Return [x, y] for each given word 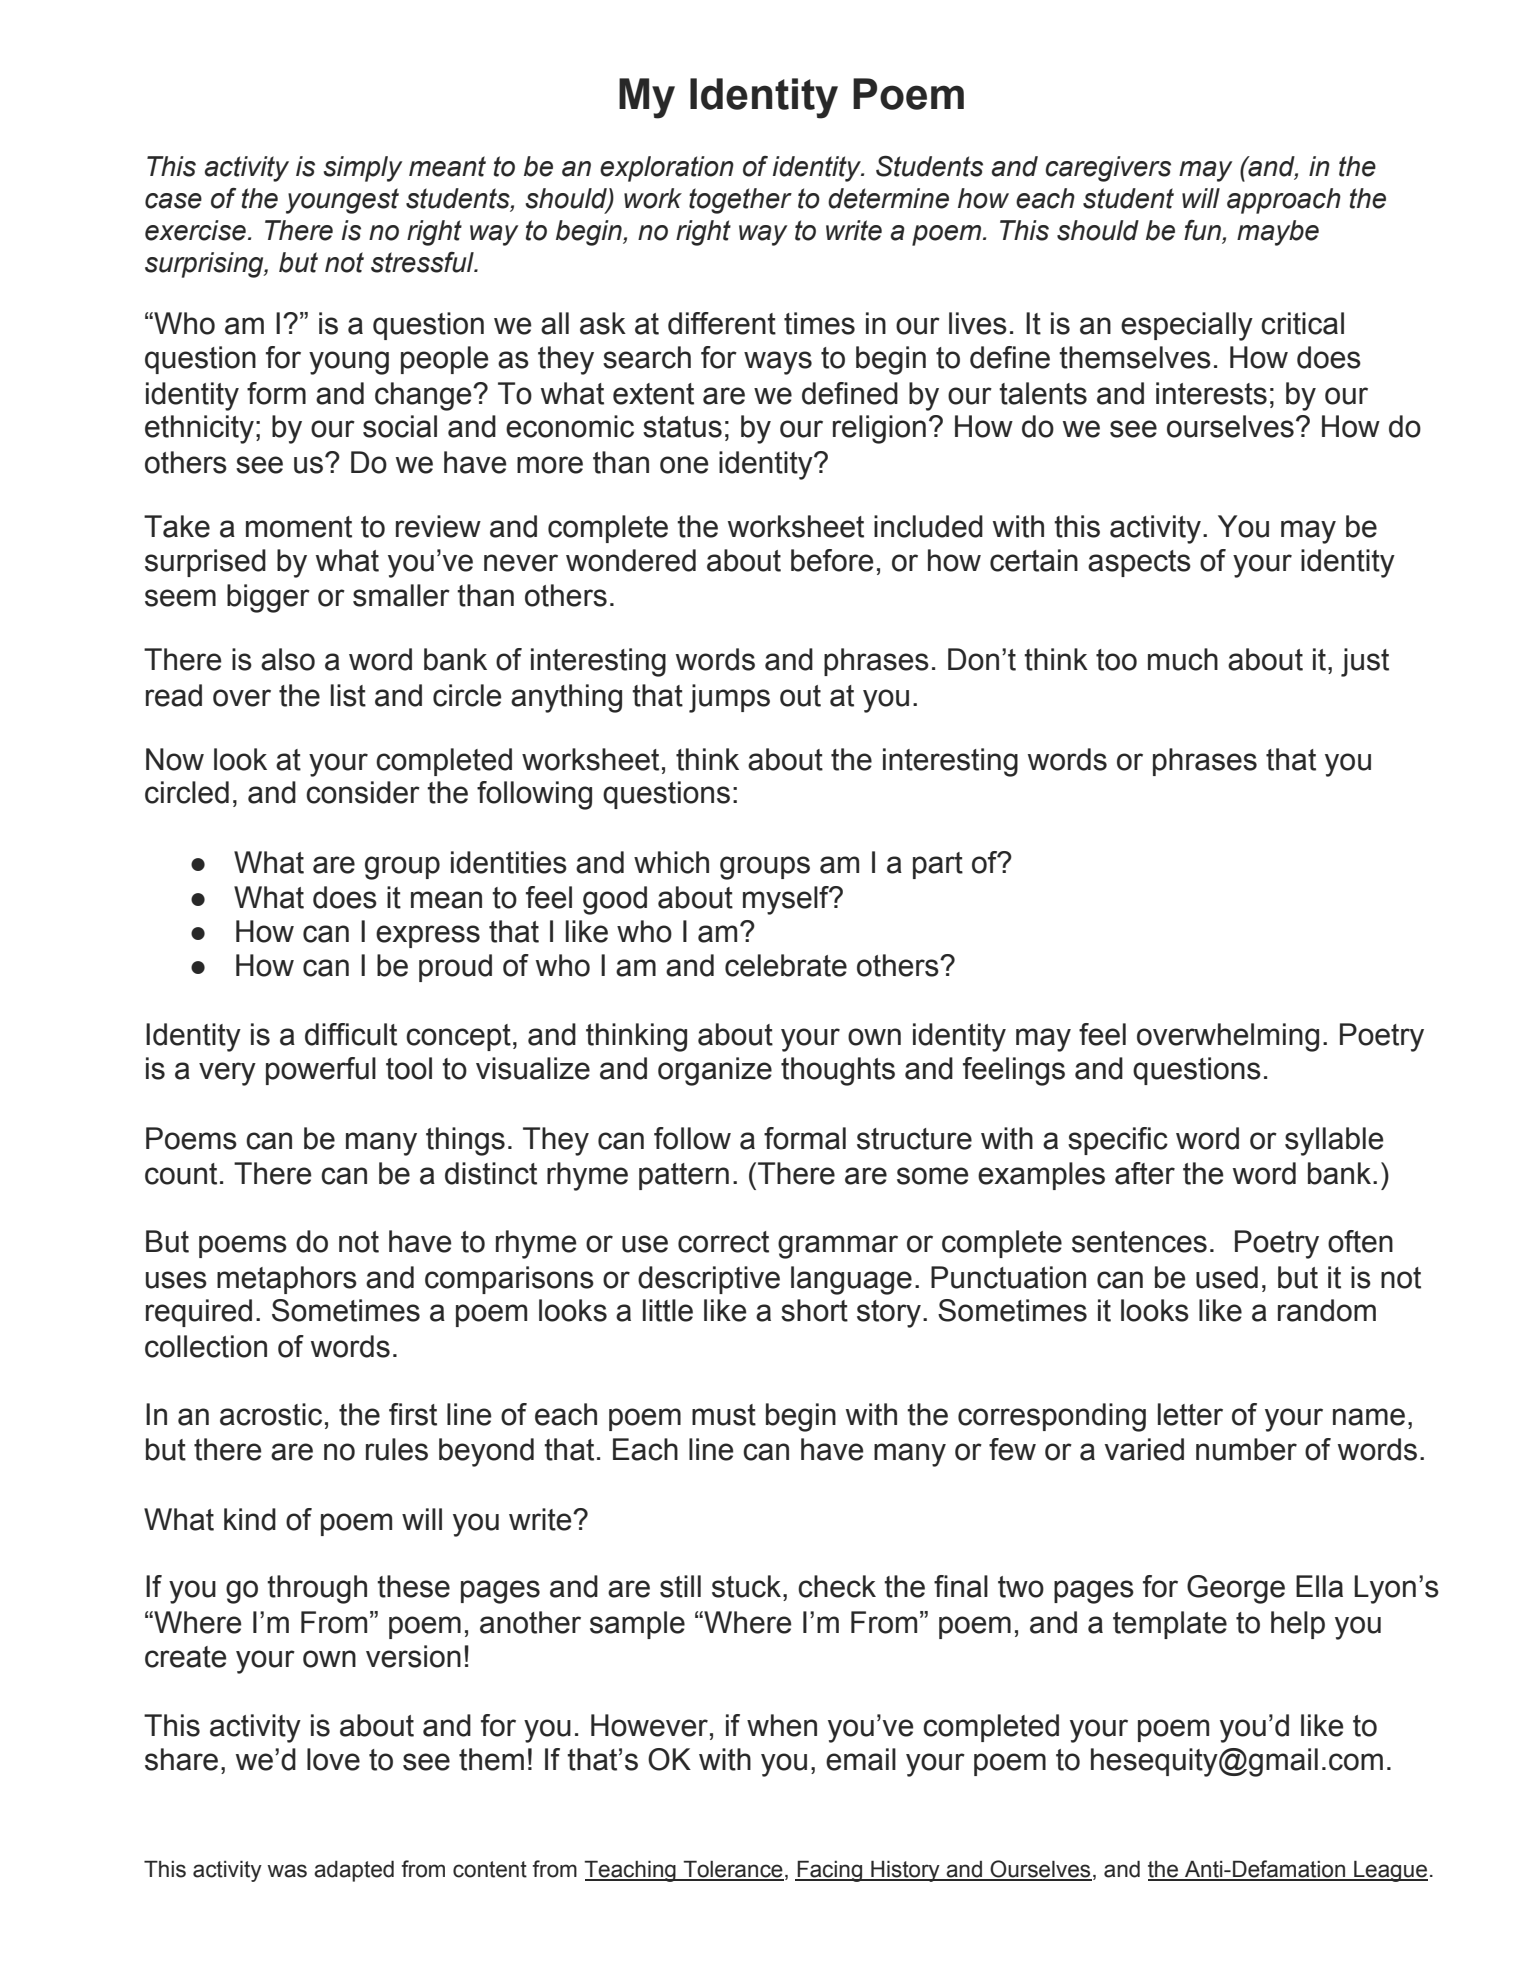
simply [362, 169]
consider [363, 792]
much [1183, 659]
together [740, 201]
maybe [1278, 233]
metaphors [287, 1280]
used [1227, 1277]
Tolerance [732, 1870]
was [287, 1871]
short [814, 1310]
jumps [729, 698]
